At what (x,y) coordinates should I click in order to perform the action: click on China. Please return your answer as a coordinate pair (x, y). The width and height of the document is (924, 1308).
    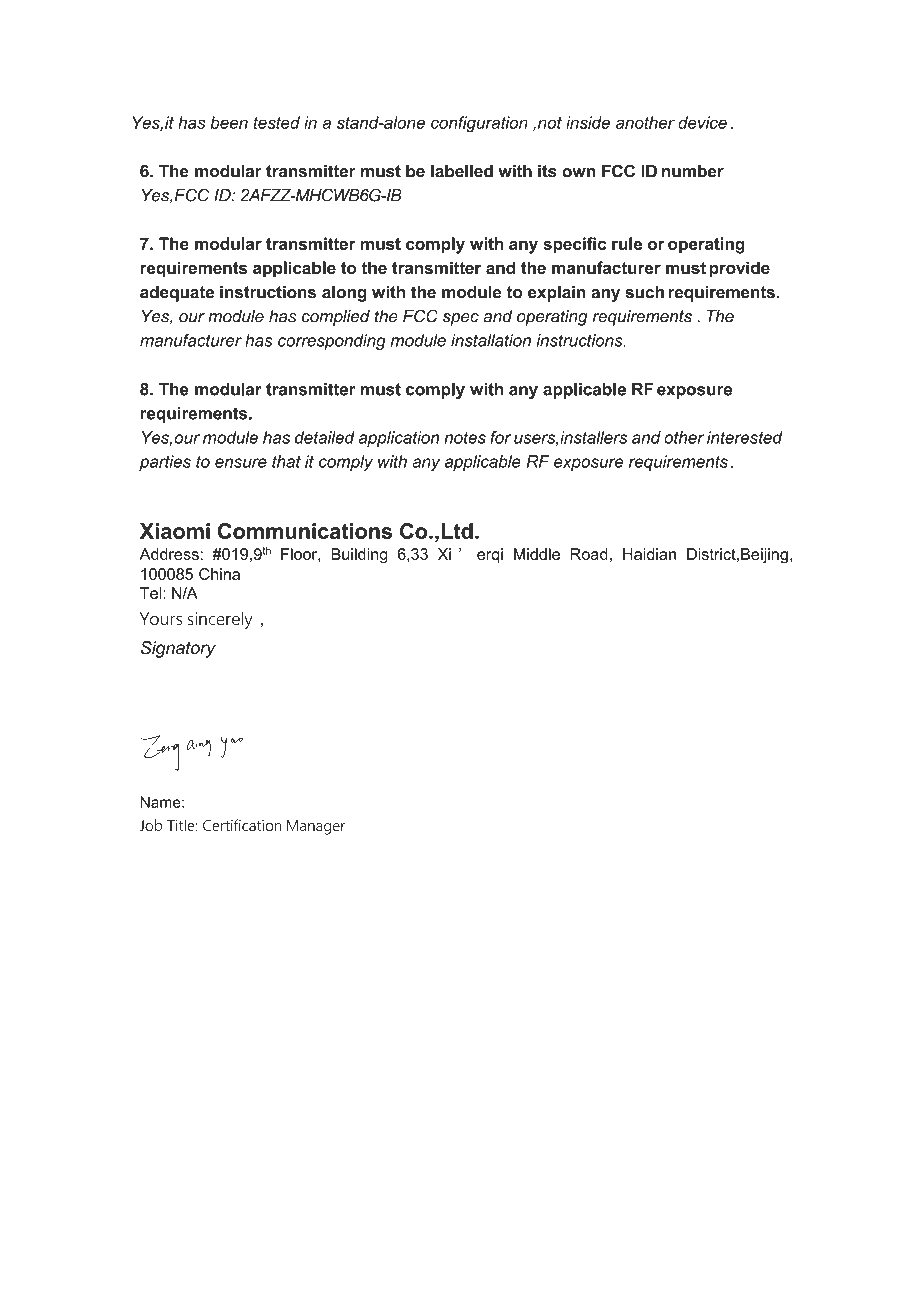
    Looking at the image, I should click on (219, 574).
